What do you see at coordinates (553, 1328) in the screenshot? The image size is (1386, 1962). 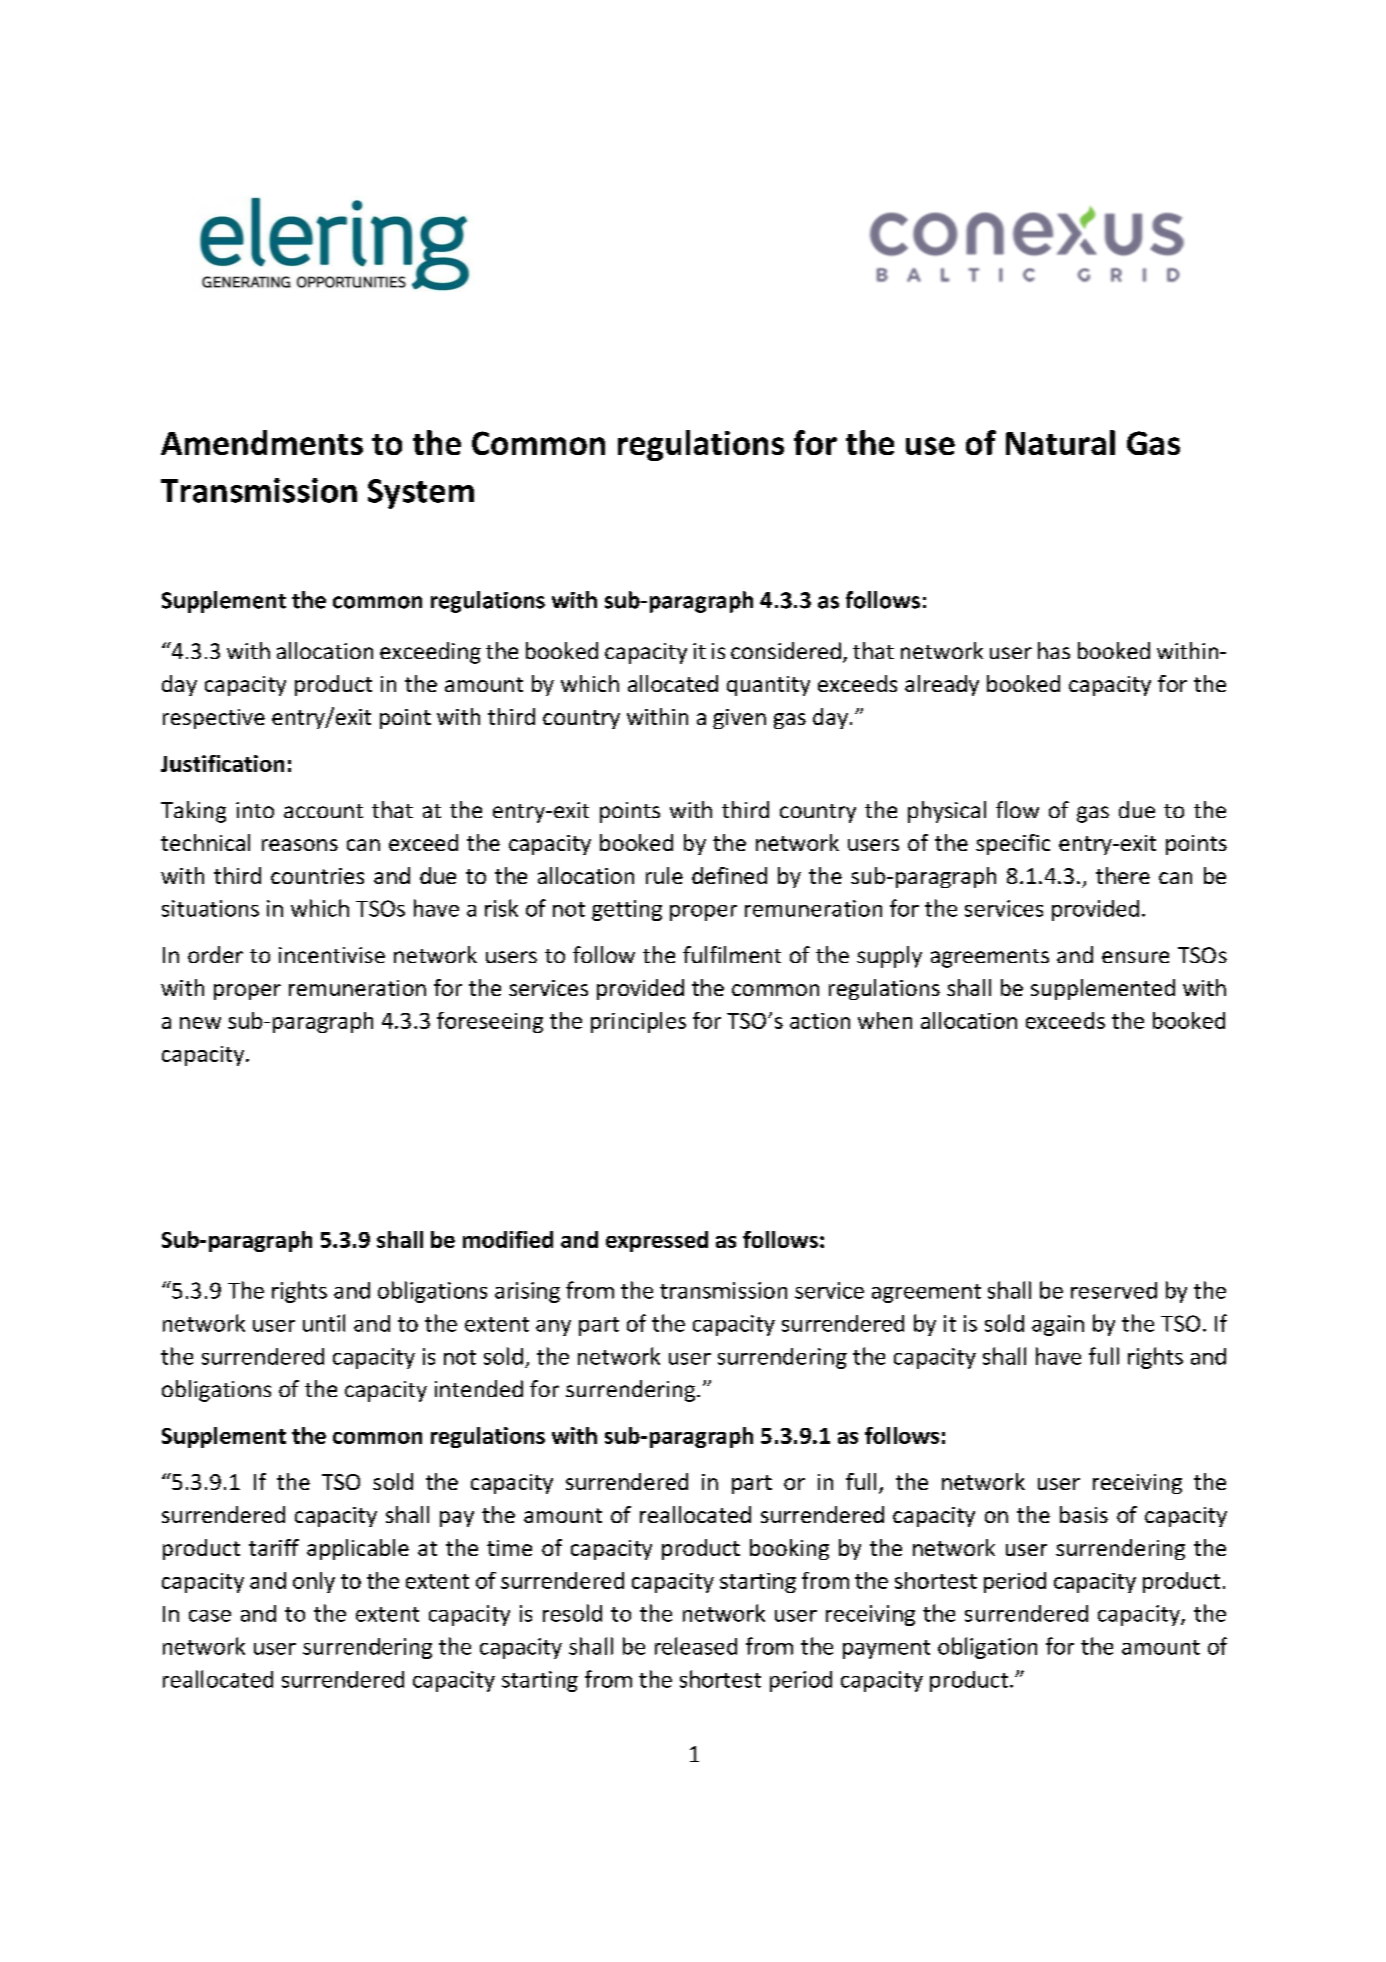 I see `any` at bounding box center [553, 1328].
